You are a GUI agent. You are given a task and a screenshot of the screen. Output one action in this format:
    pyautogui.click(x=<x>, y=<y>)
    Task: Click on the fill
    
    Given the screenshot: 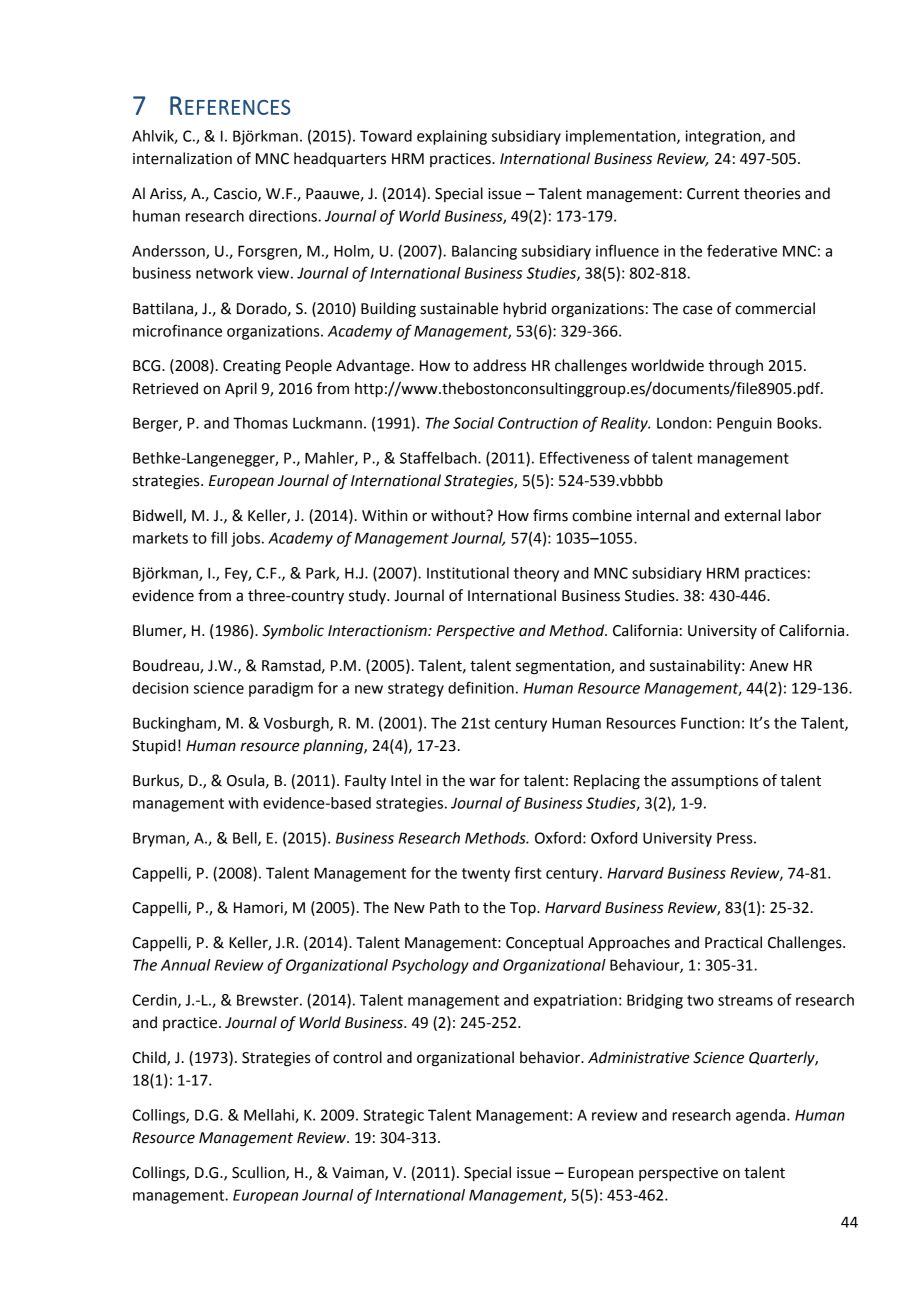 What is the action you would take?
    pyautogui.click(x=219, y=537)
